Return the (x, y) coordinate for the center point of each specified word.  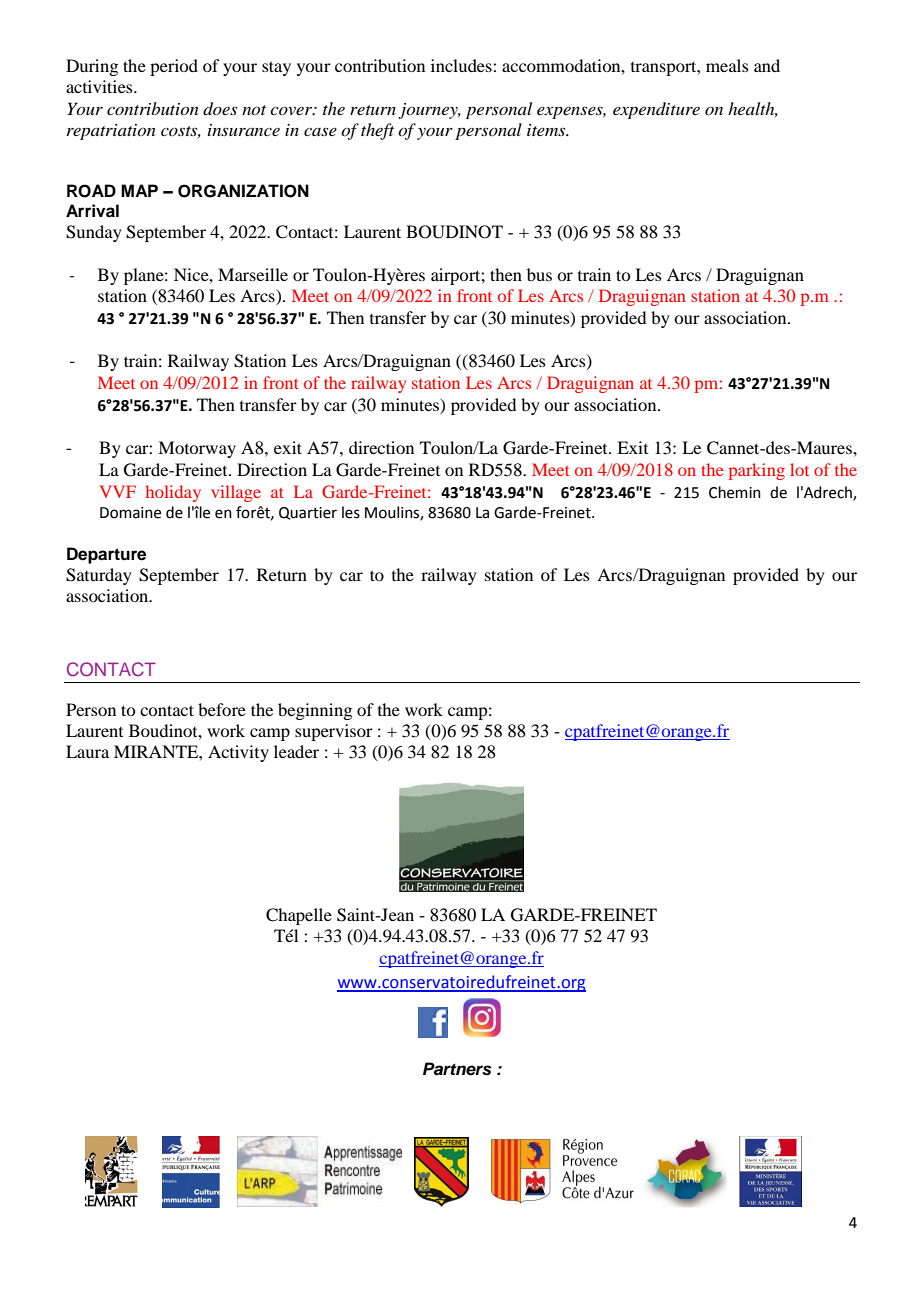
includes (462, 65)
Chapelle (299, 916)
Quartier (308, 513)
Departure (106, 555)
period (174, 67)
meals (727, 65)
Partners (457, 1069)
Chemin (735, 492)
